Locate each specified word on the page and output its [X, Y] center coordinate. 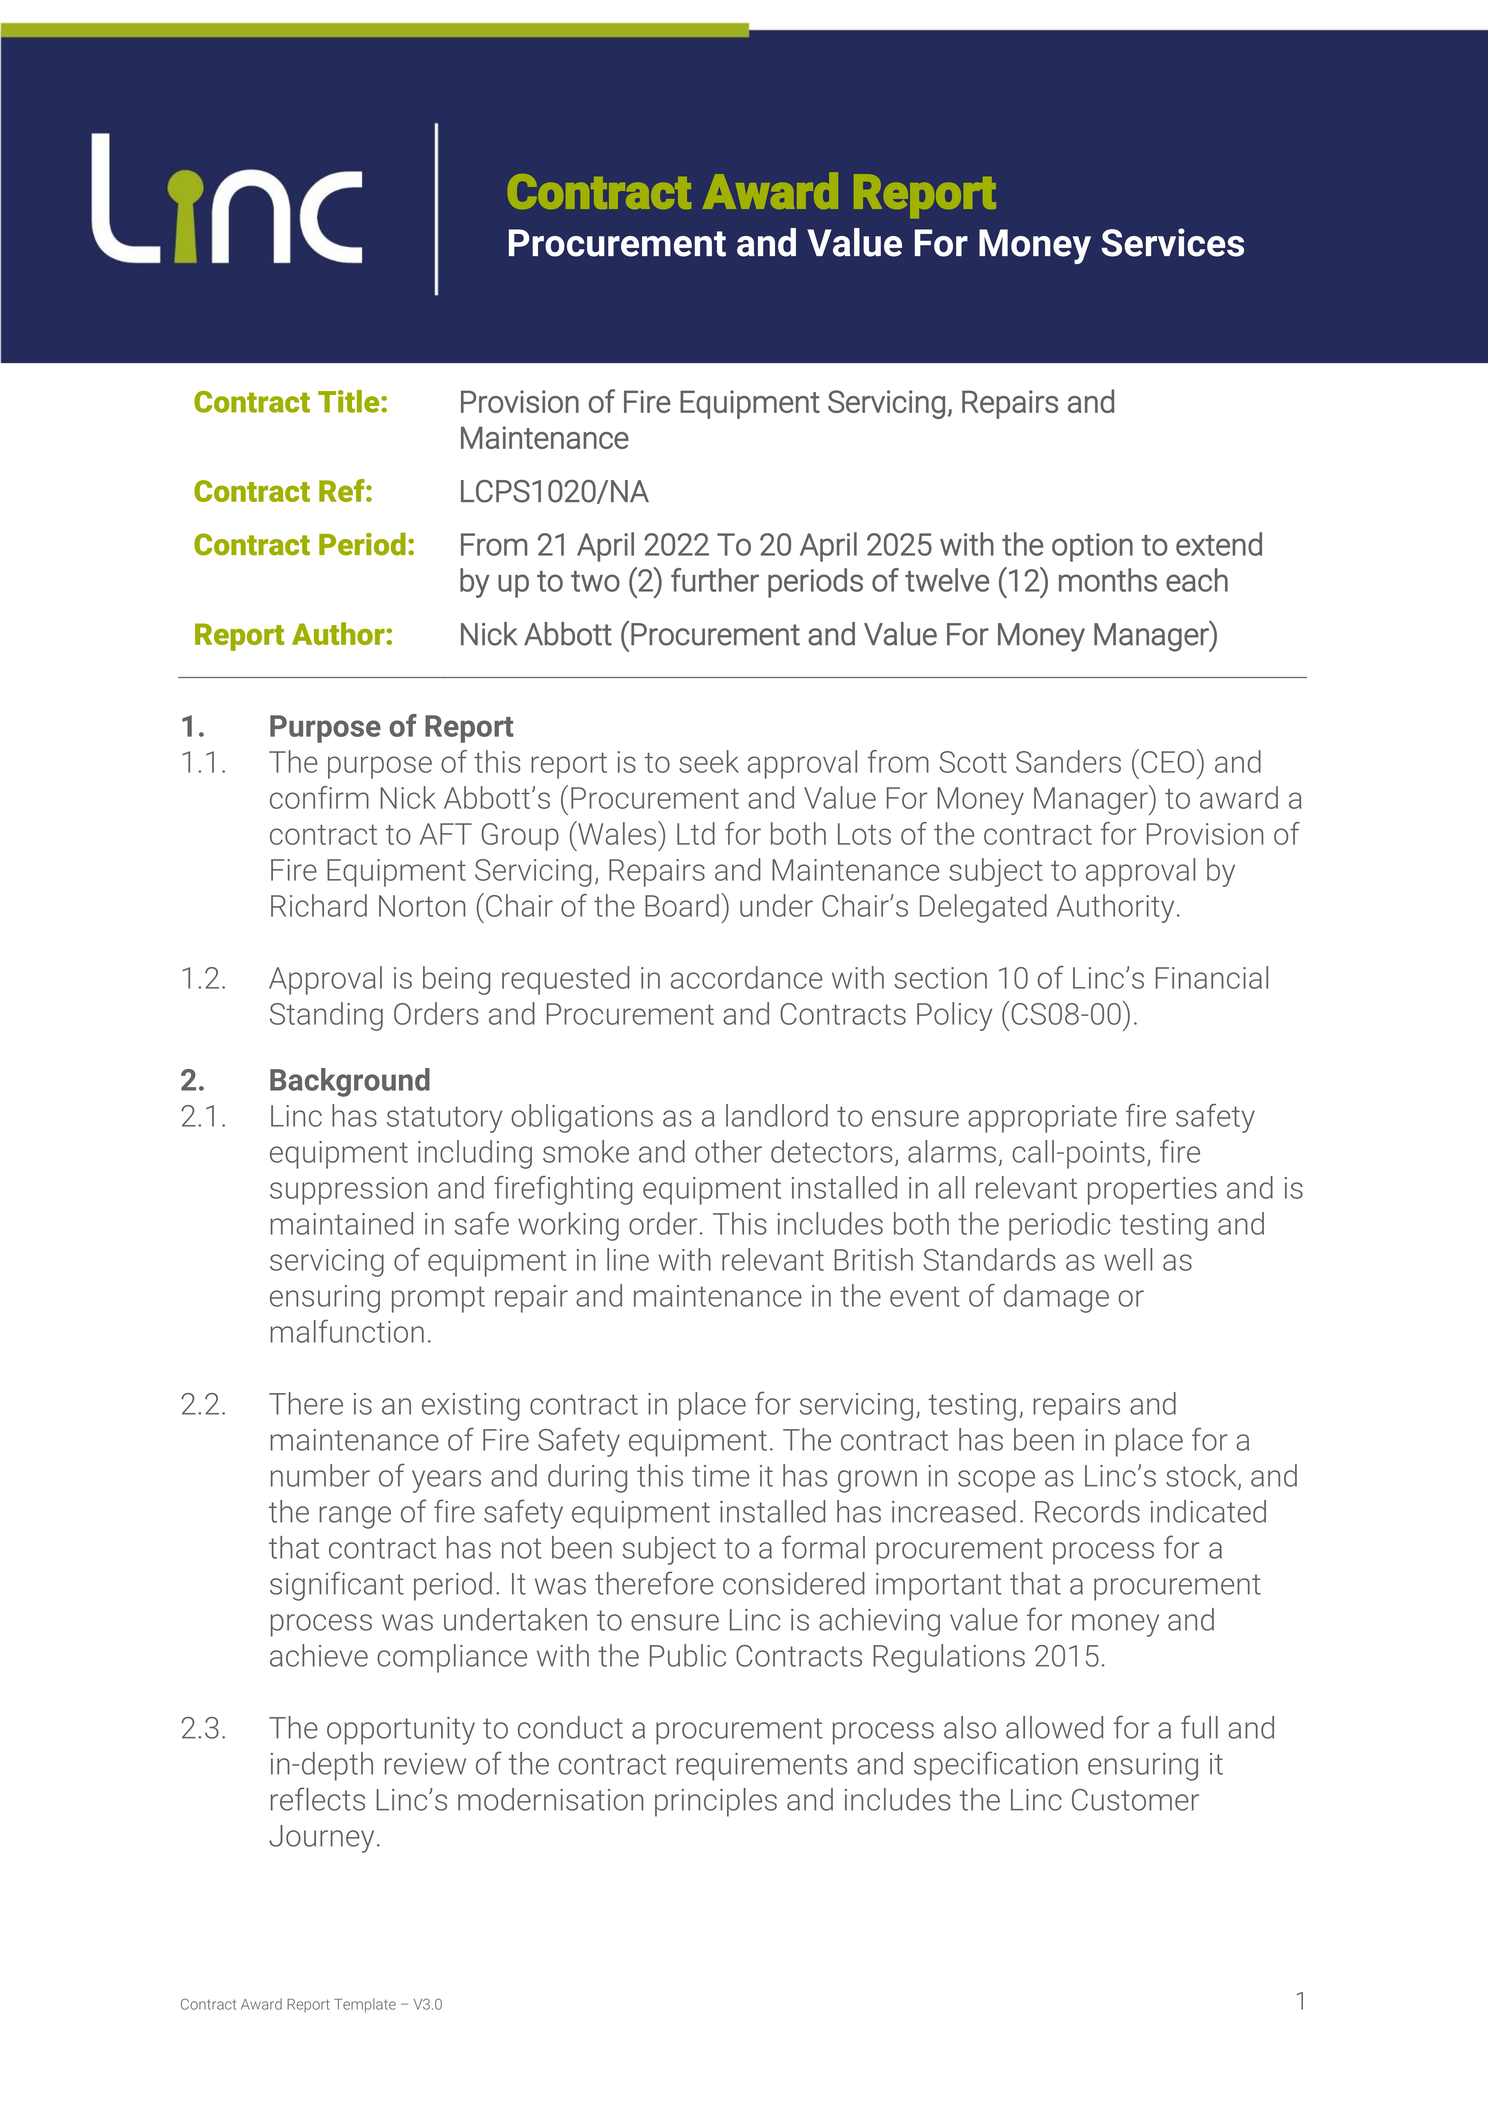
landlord [777, 1115]
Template [365, 2005]
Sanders [1068, 761]
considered [794, 1583]
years [446, 1481]
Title [350, 401]
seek [709, 761]
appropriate [1042, 1119]
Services [1172, 242]
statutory [444, 1119]
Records [1087, 1511]
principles [716, 1802]
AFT [446, 834]
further [715, 580]
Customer [1135, 1800]
